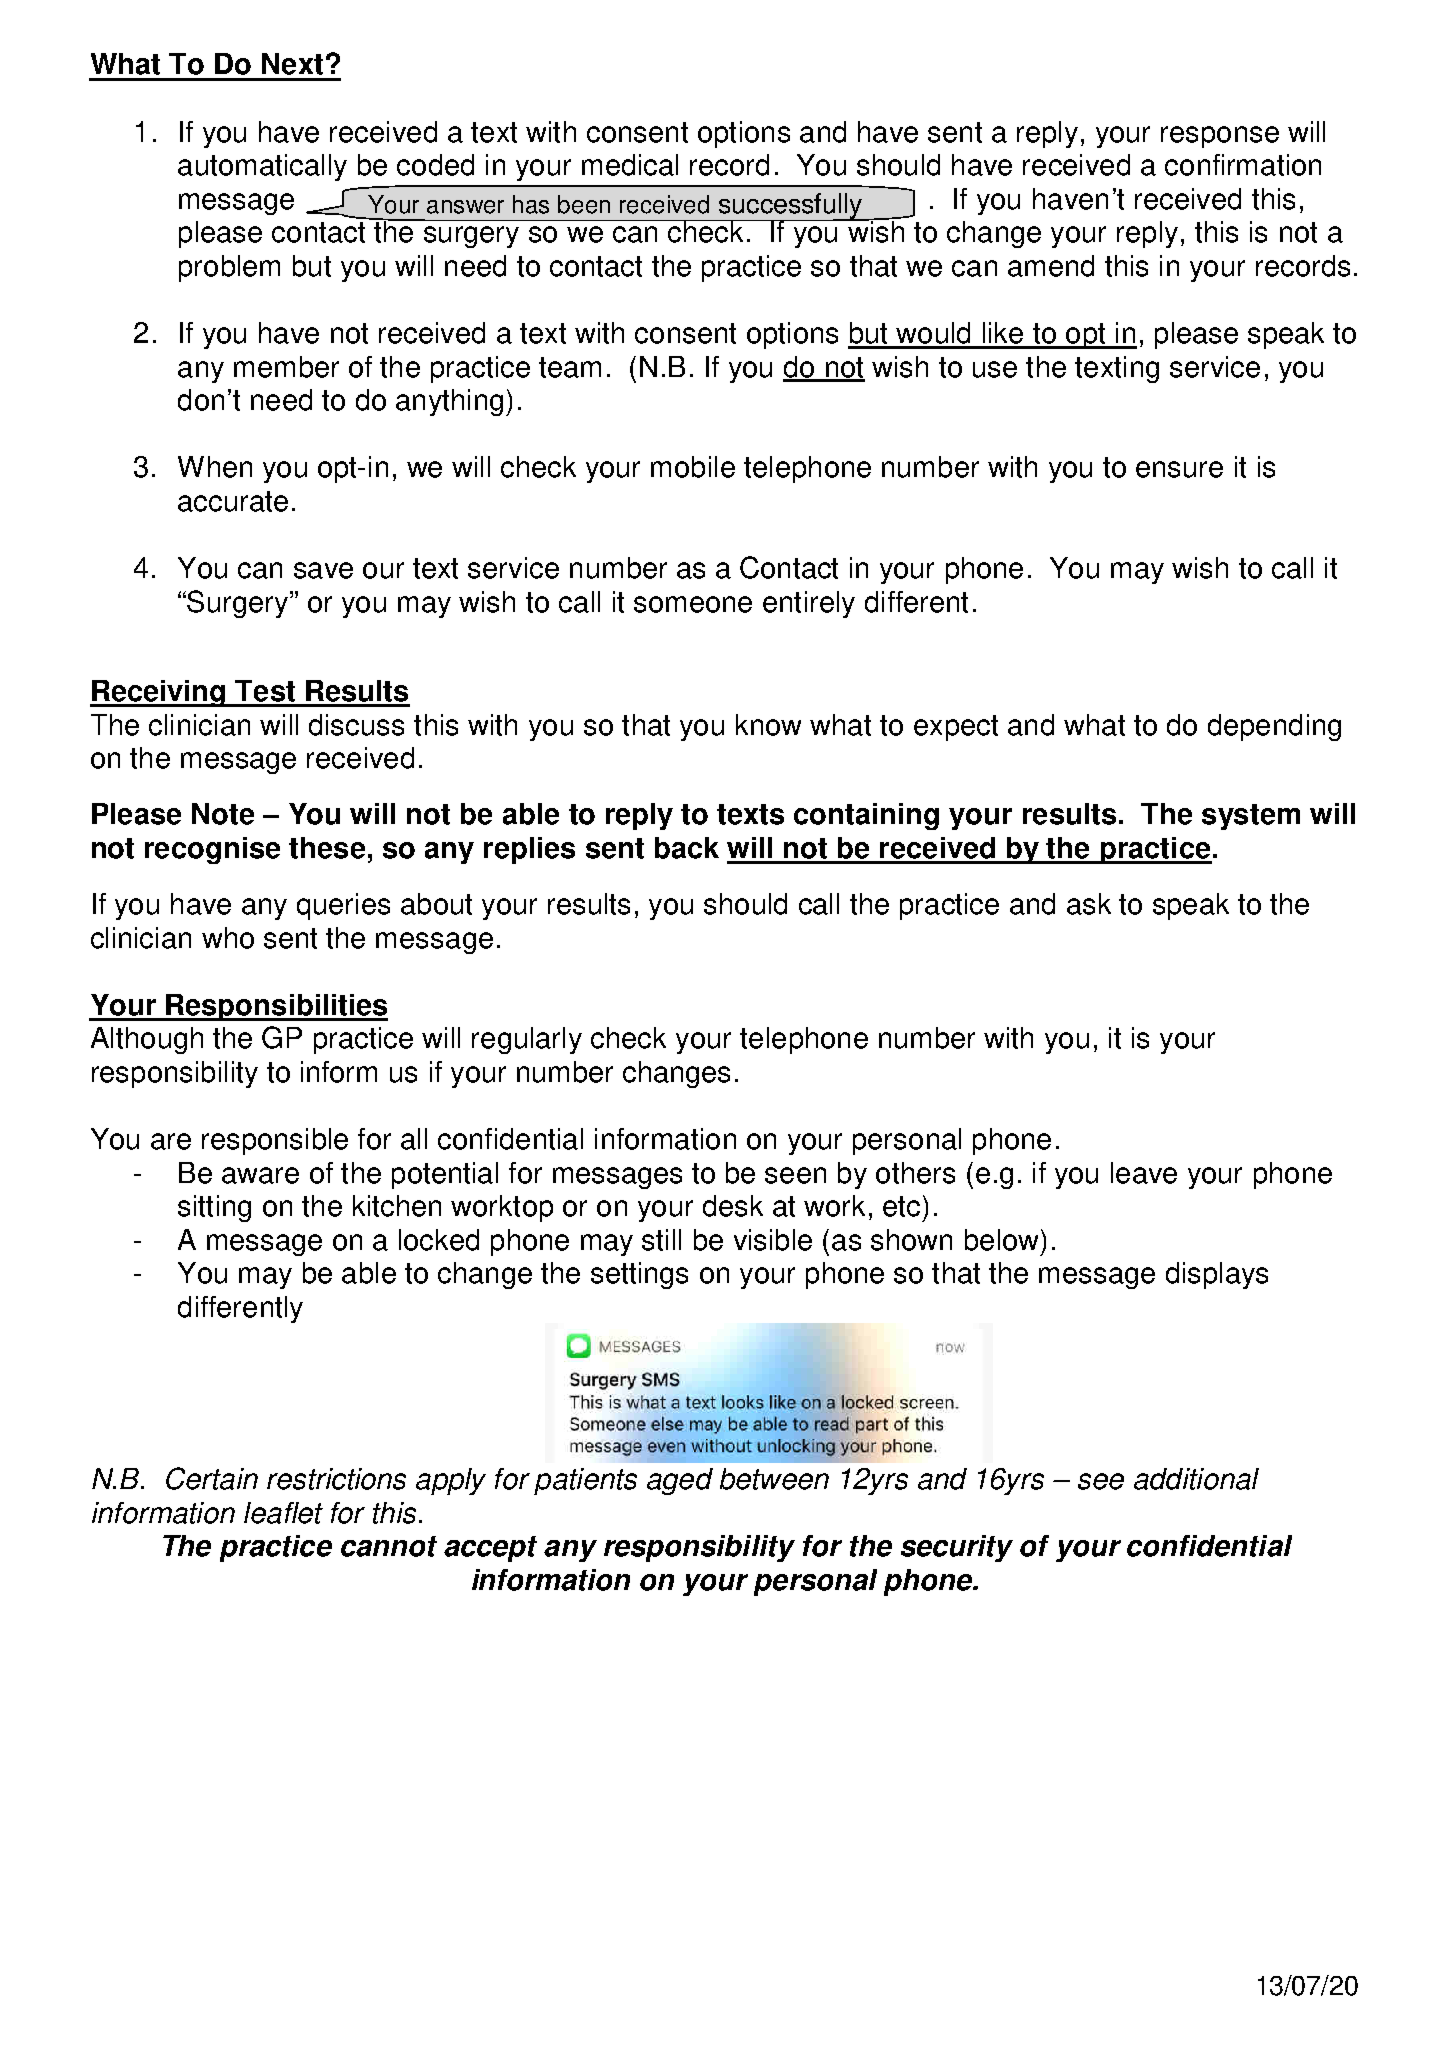  What do you see at coordinates (229, 268) in the screenshot?
I see `problem` at bounding box center [229, 268].
